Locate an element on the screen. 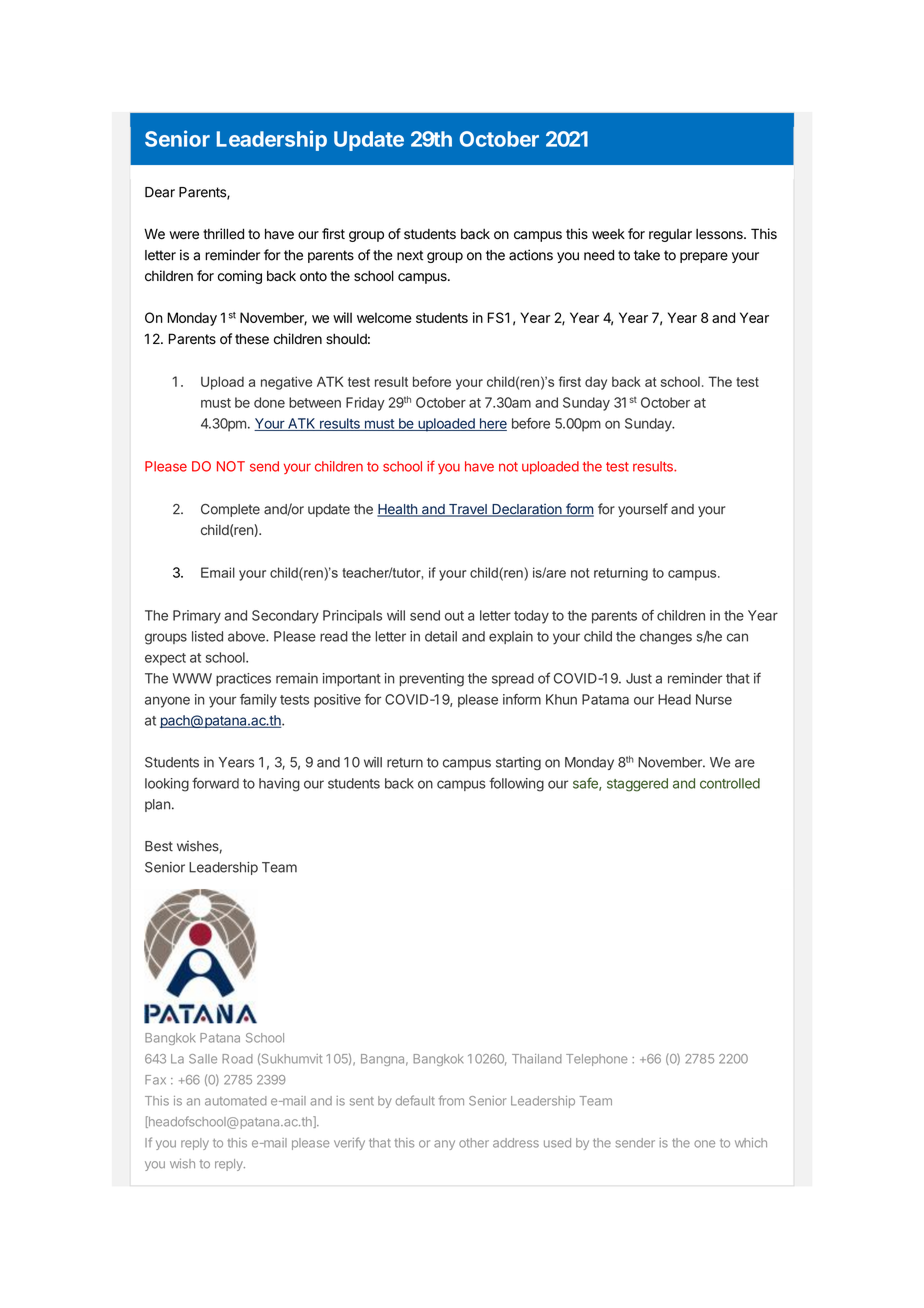  next is located at coordinates (410, 255).
